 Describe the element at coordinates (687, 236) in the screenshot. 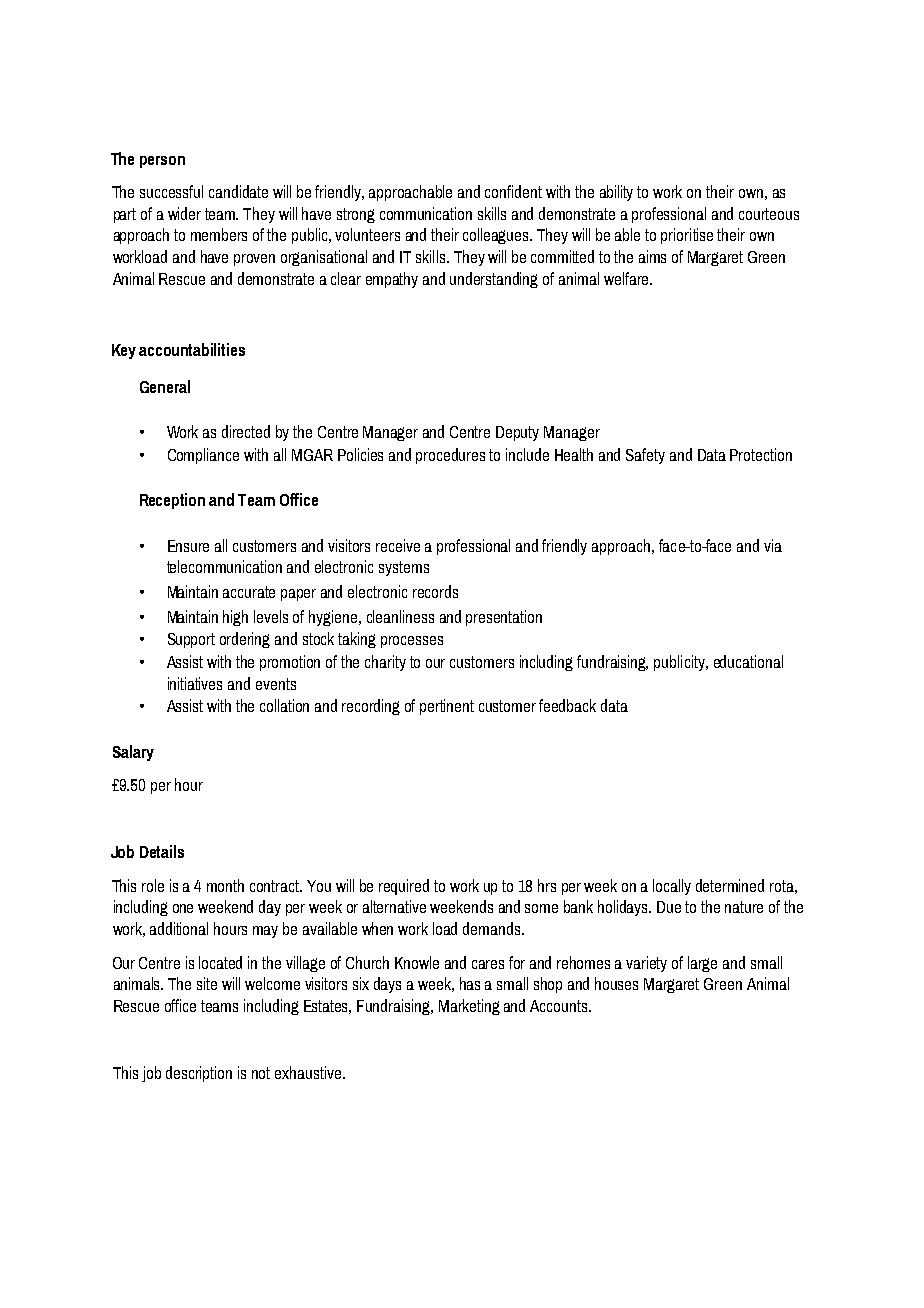

I see `prioritise` at that location.
